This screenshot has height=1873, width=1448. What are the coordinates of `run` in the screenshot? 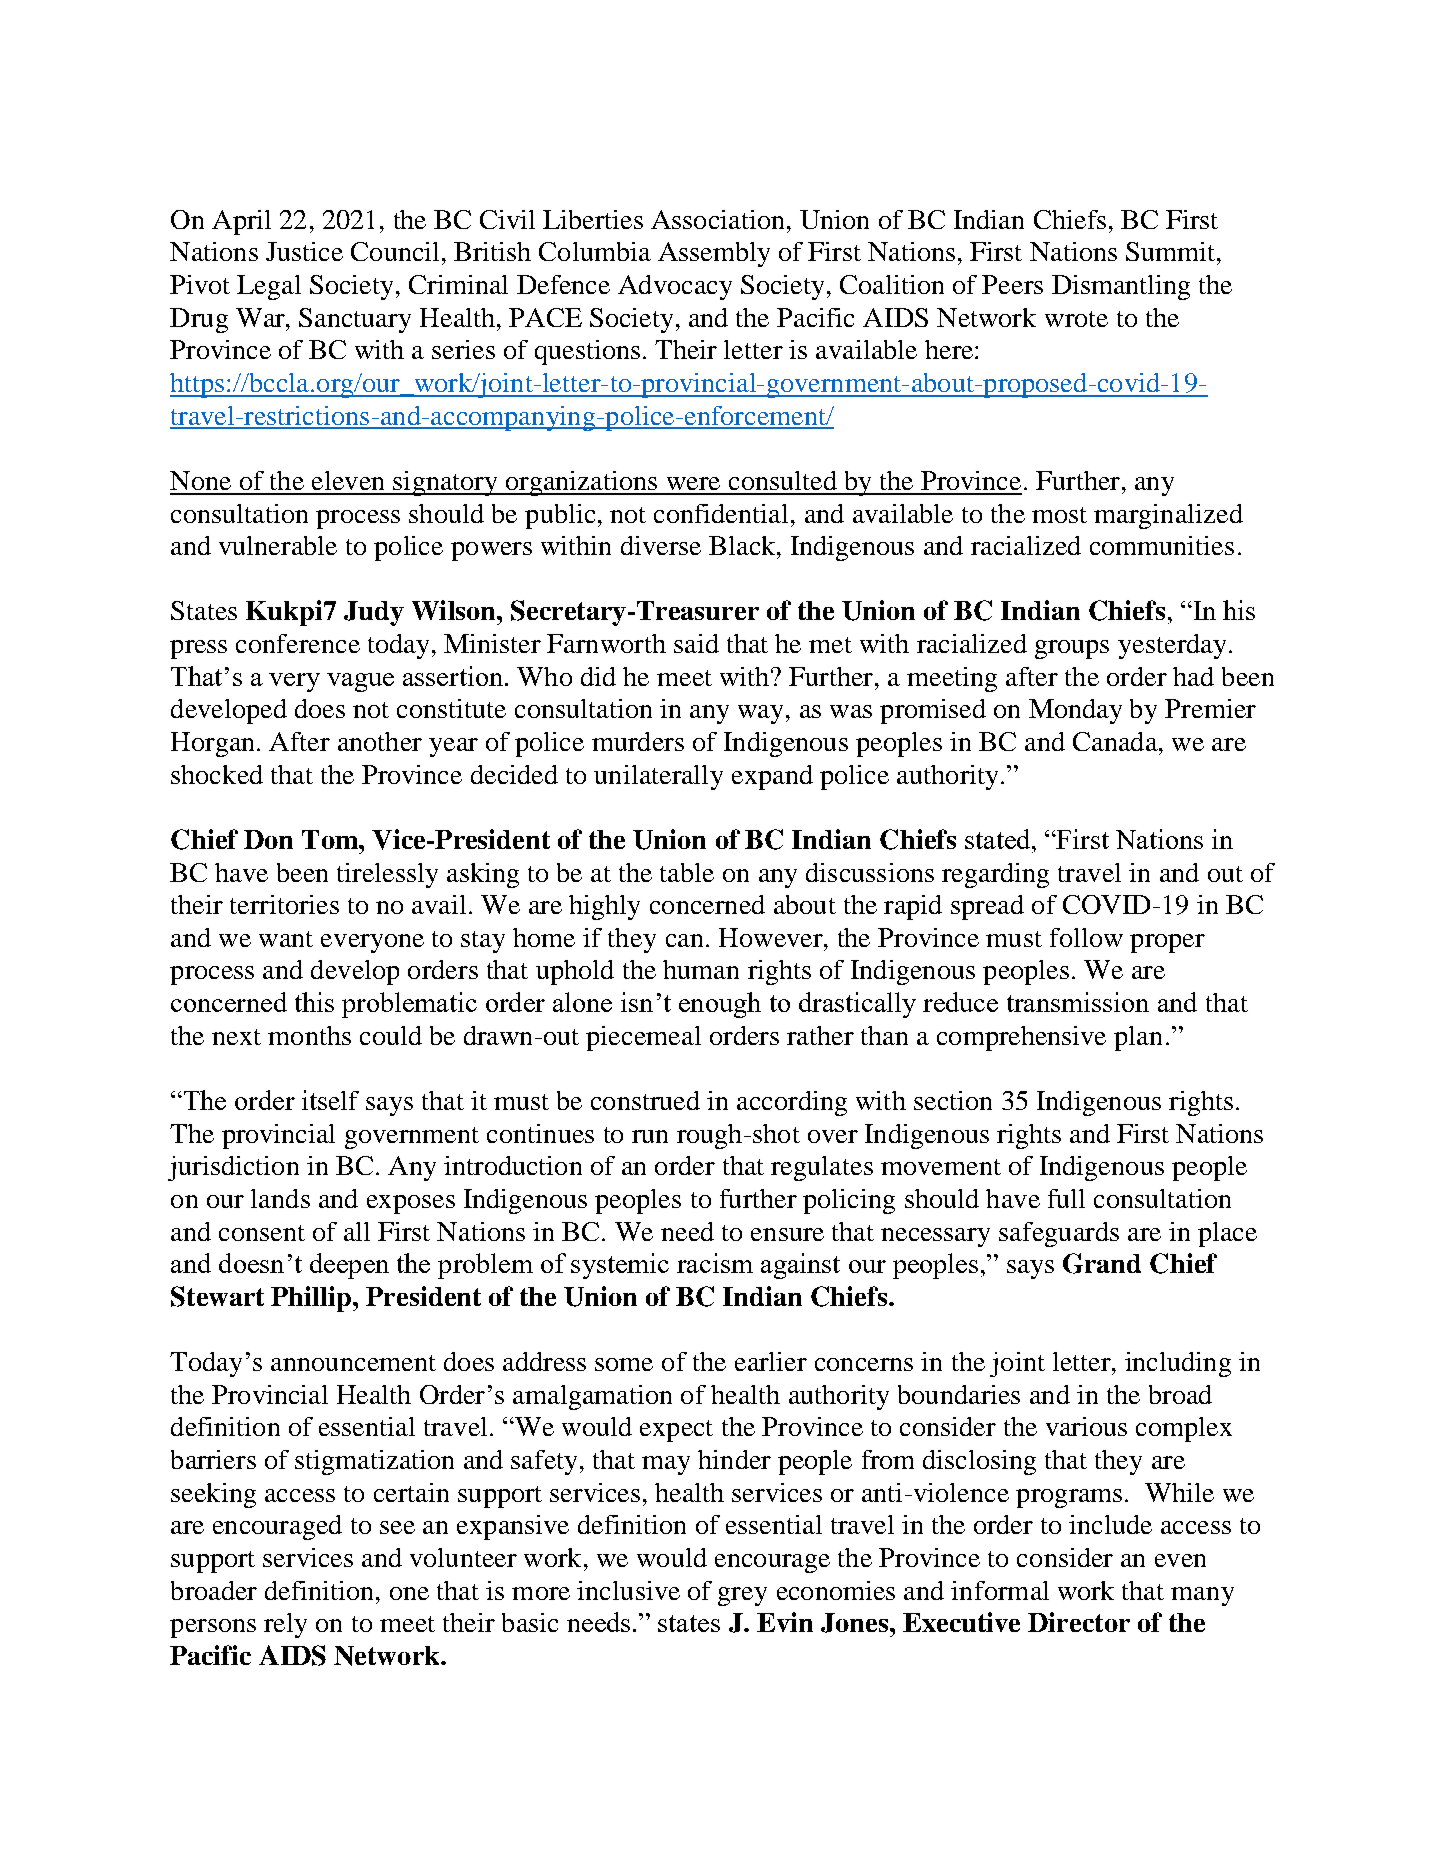 It's located at (650, 1136).
